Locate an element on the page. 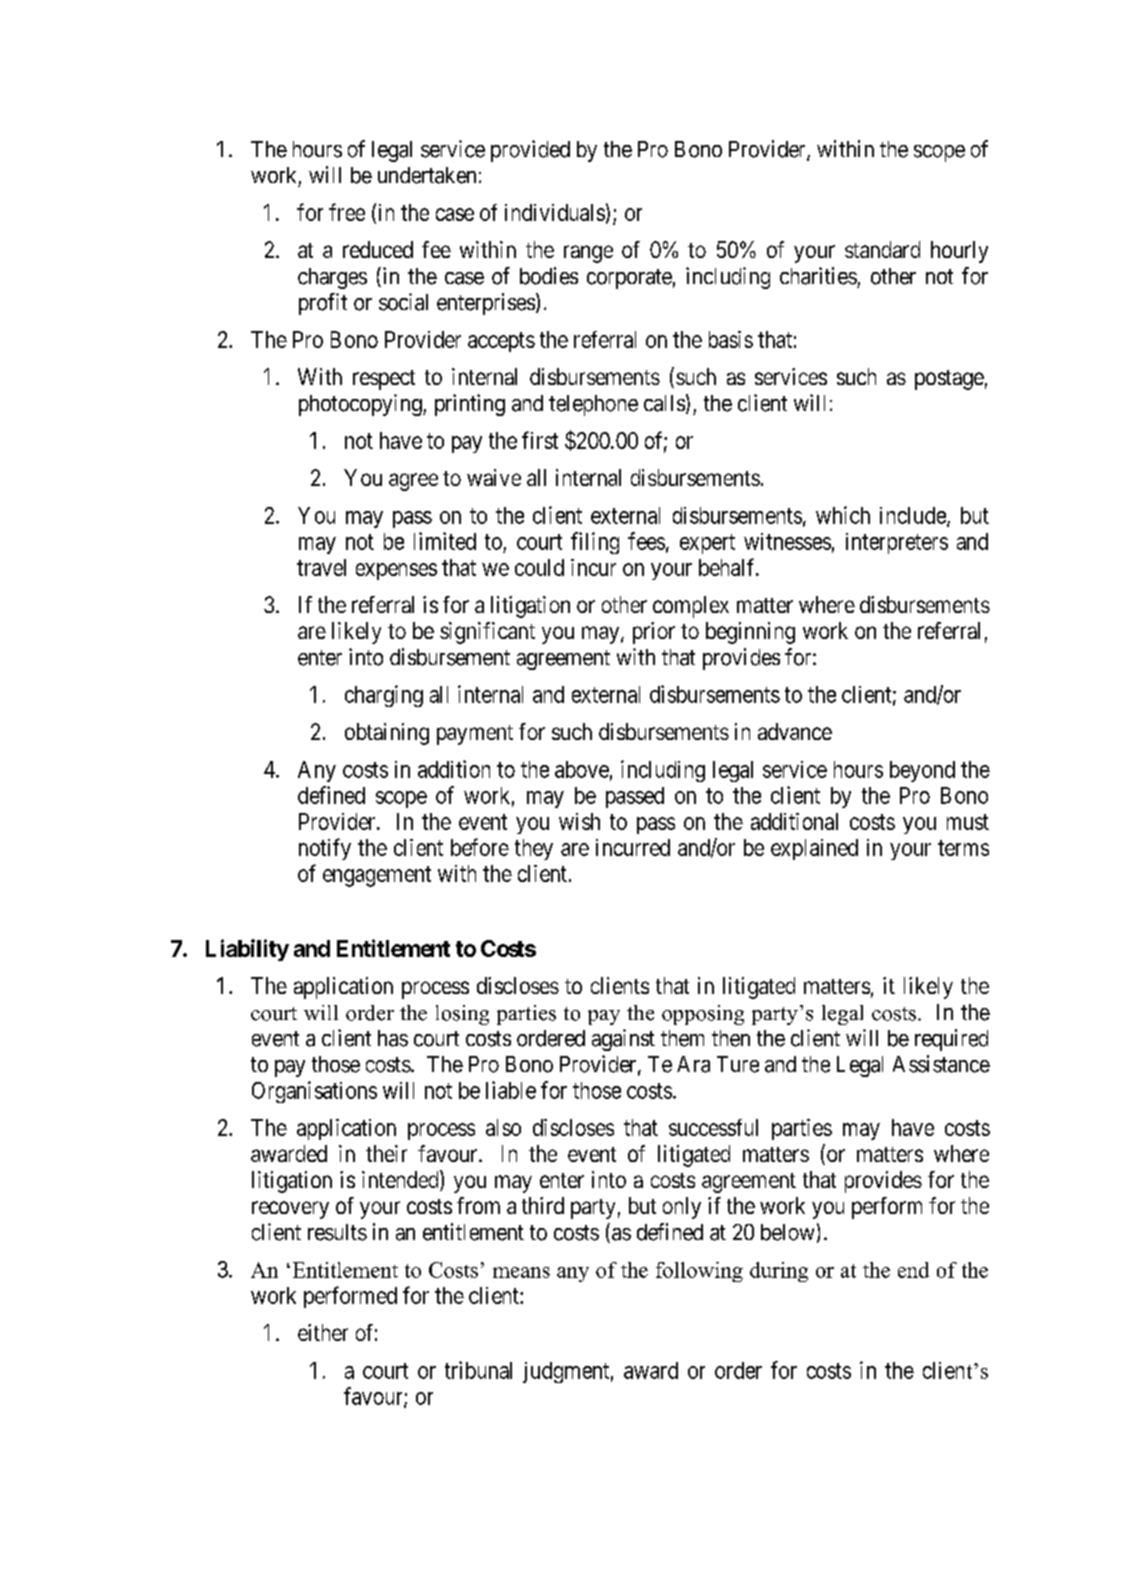 The width and height of the page is (1125, 1591). means is located at coordinates (521, 1272).
